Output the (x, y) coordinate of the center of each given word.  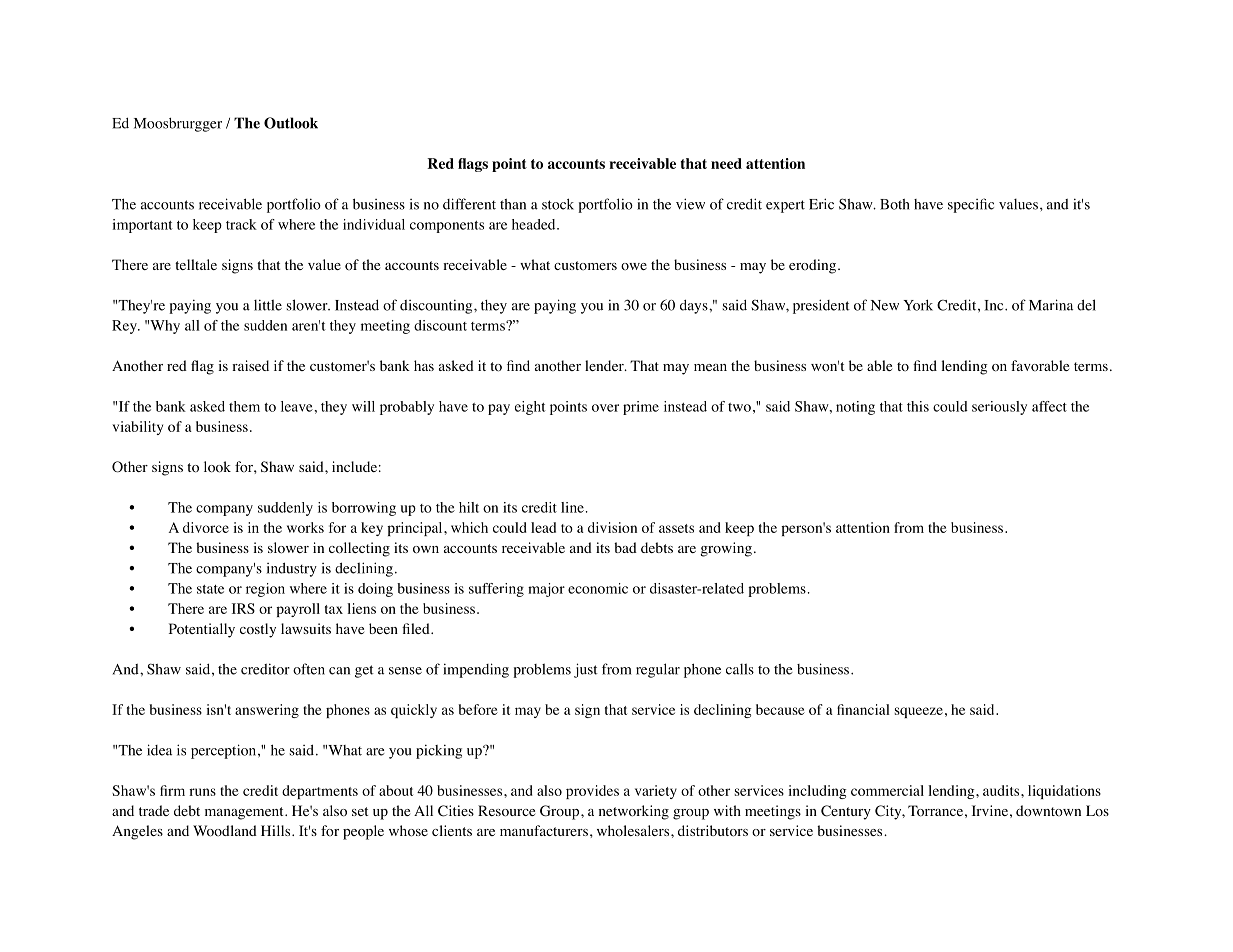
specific (971, 205)
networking (634, 812)
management (245, 813)
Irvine (990, 810)
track (241, 224)
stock (558, 204)
